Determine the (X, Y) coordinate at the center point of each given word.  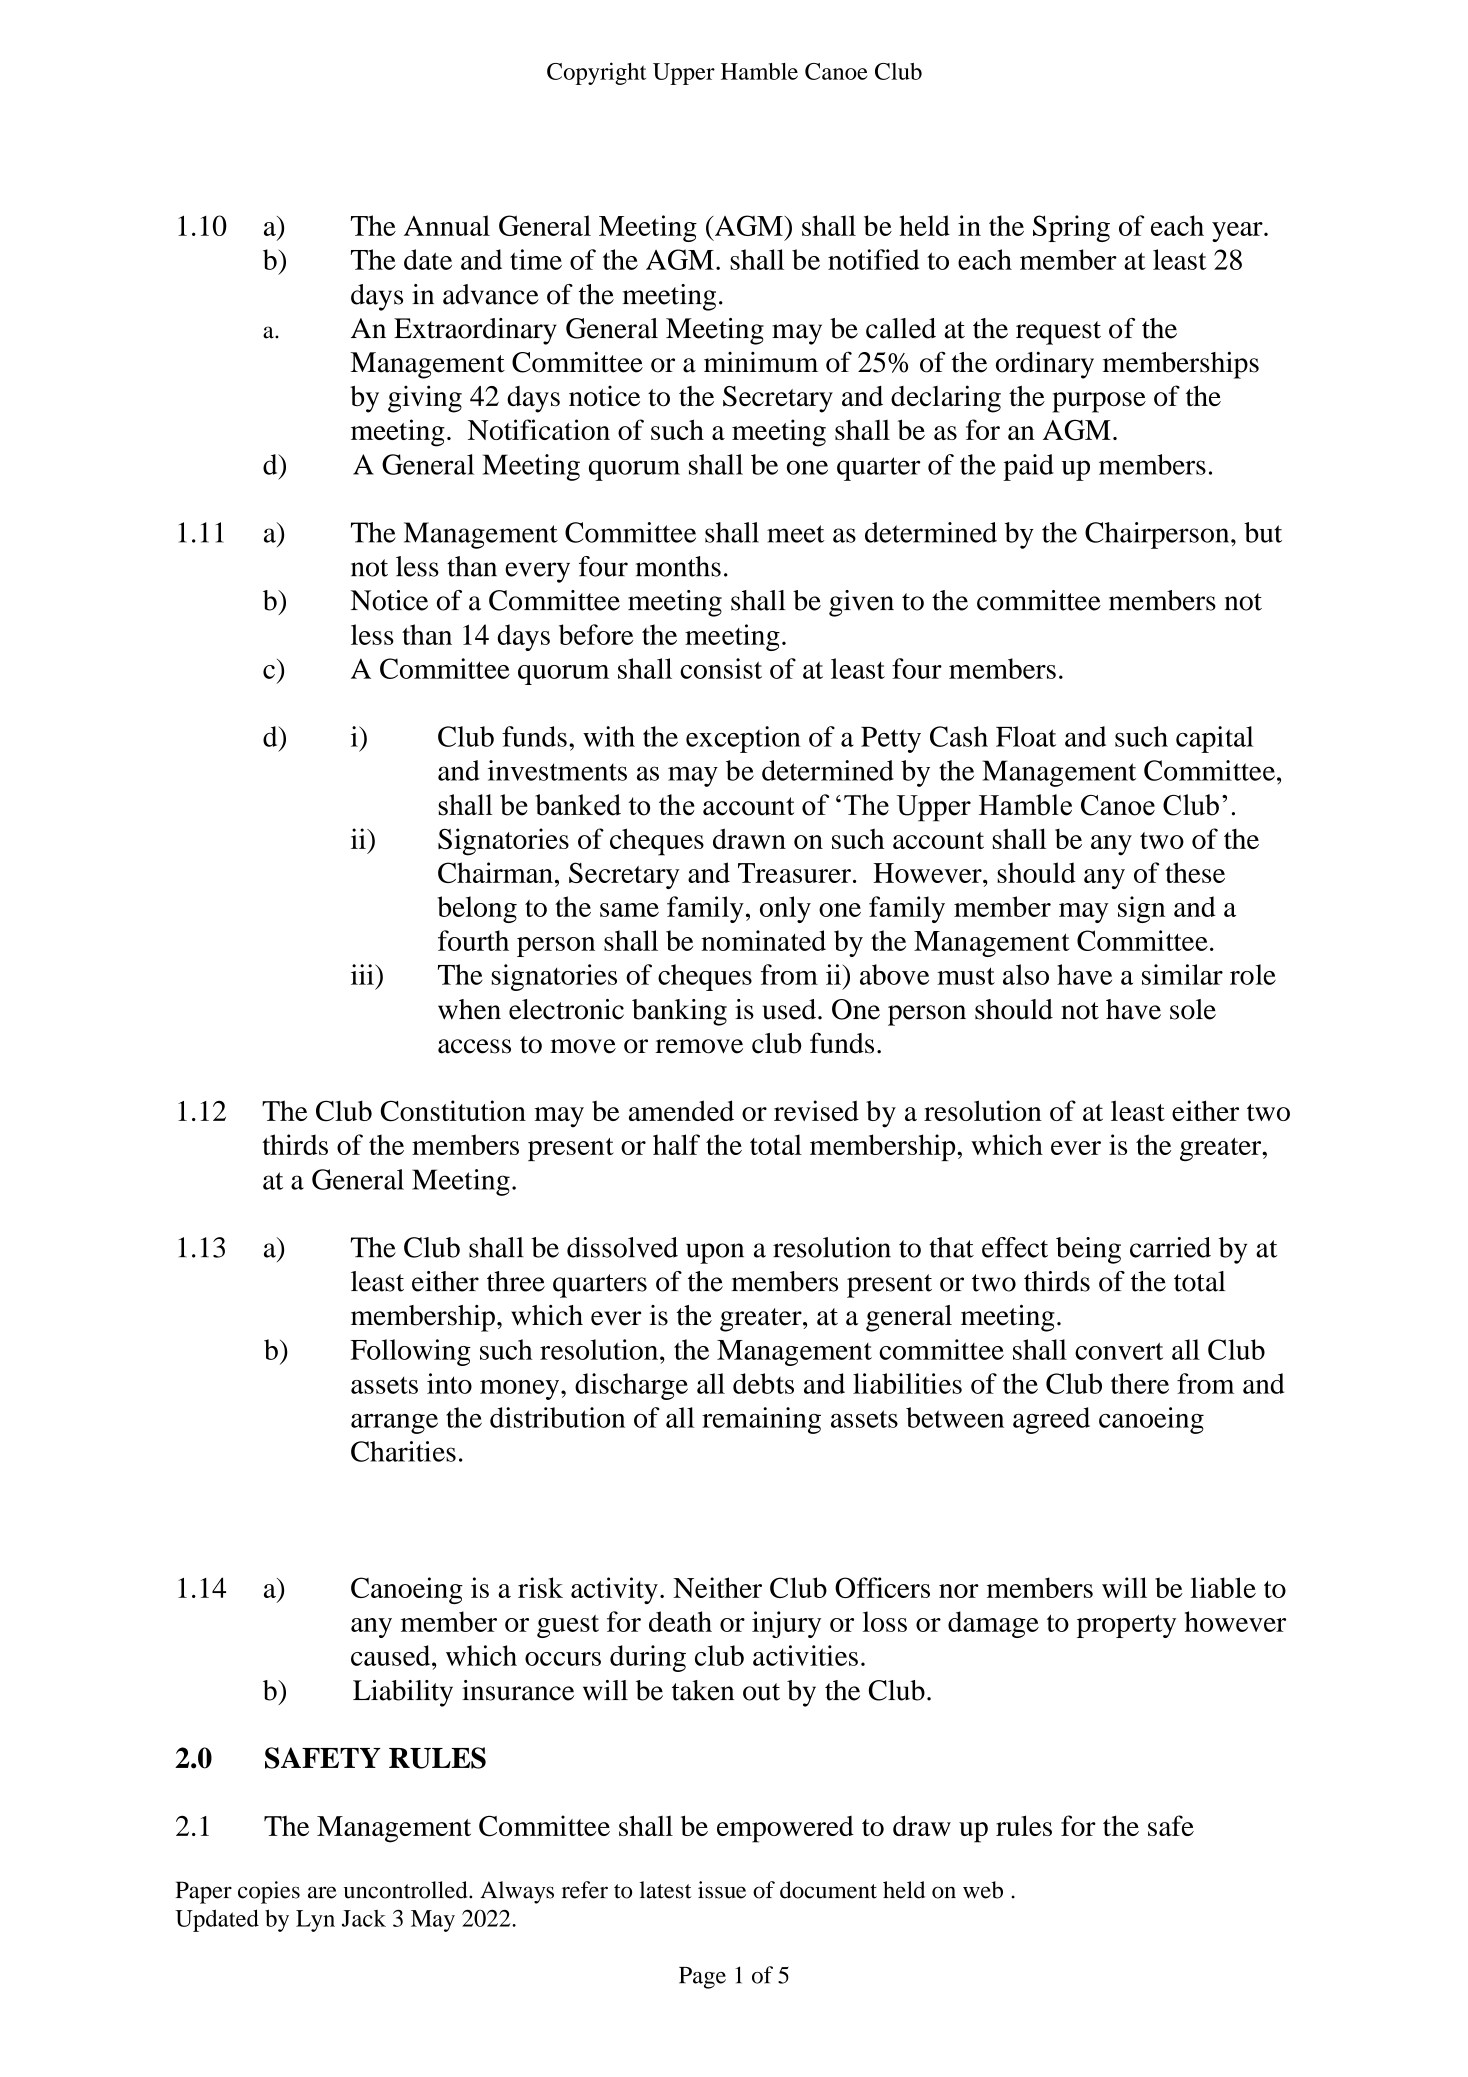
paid (1028, 467)
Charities (403, 1451)
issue (722, 1890)
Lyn (315, 1921)
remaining (761, 1420)
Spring (1071, 228)
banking (679, 1012)
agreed (1051, 1420)
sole (1193, 1009)
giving (425, 399)
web (983, 1890)
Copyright (596, 73)
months (678, 566)
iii (363, 974)
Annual (447, 225)
